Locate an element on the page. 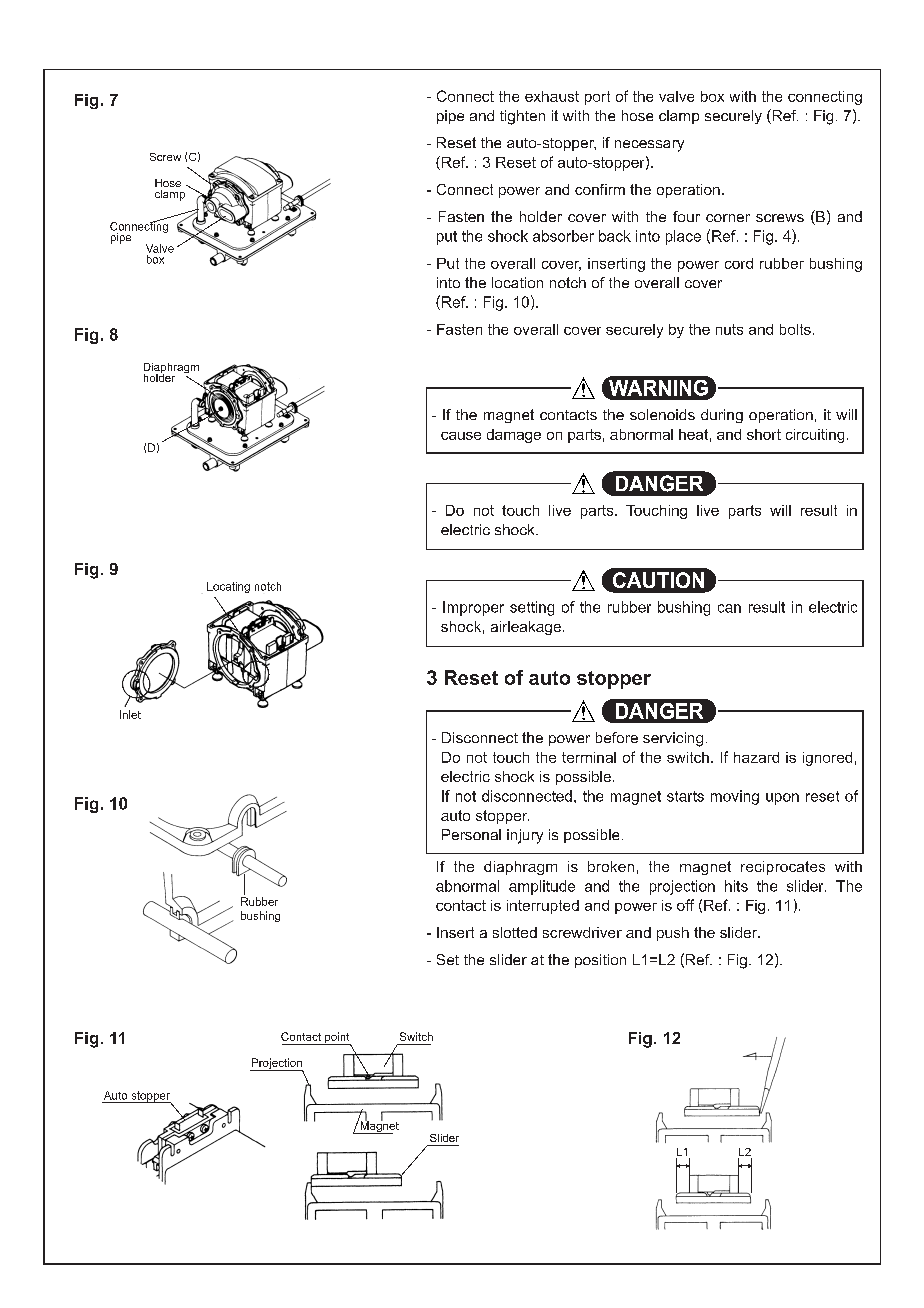 Image resolution: width=924 pixels, height=1308 pixels. moving is located at coordinates (735, 797).
